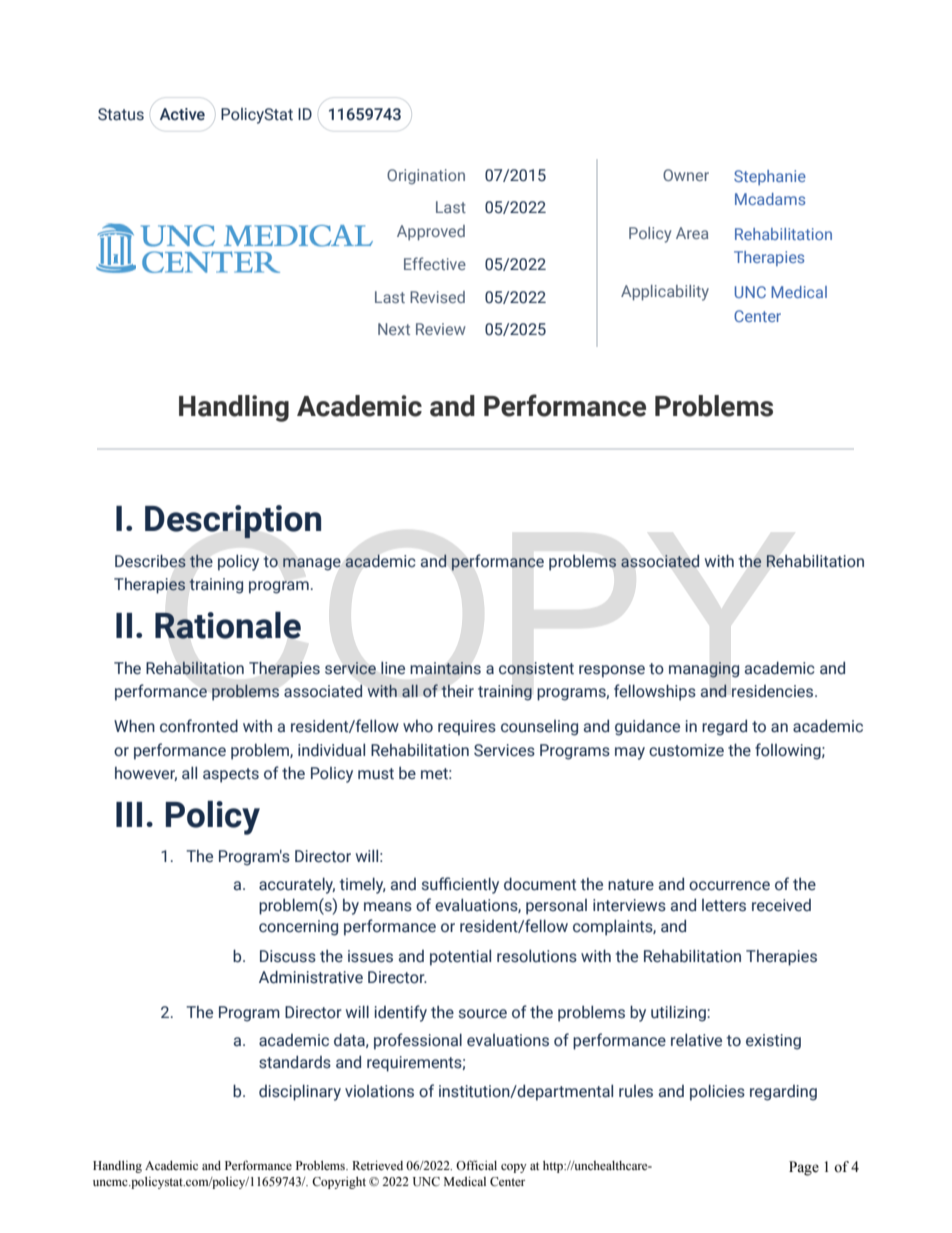  What do you see at coordinates (686, 175) in the page?
I see `Owner` at bounding box center [686, 175].
